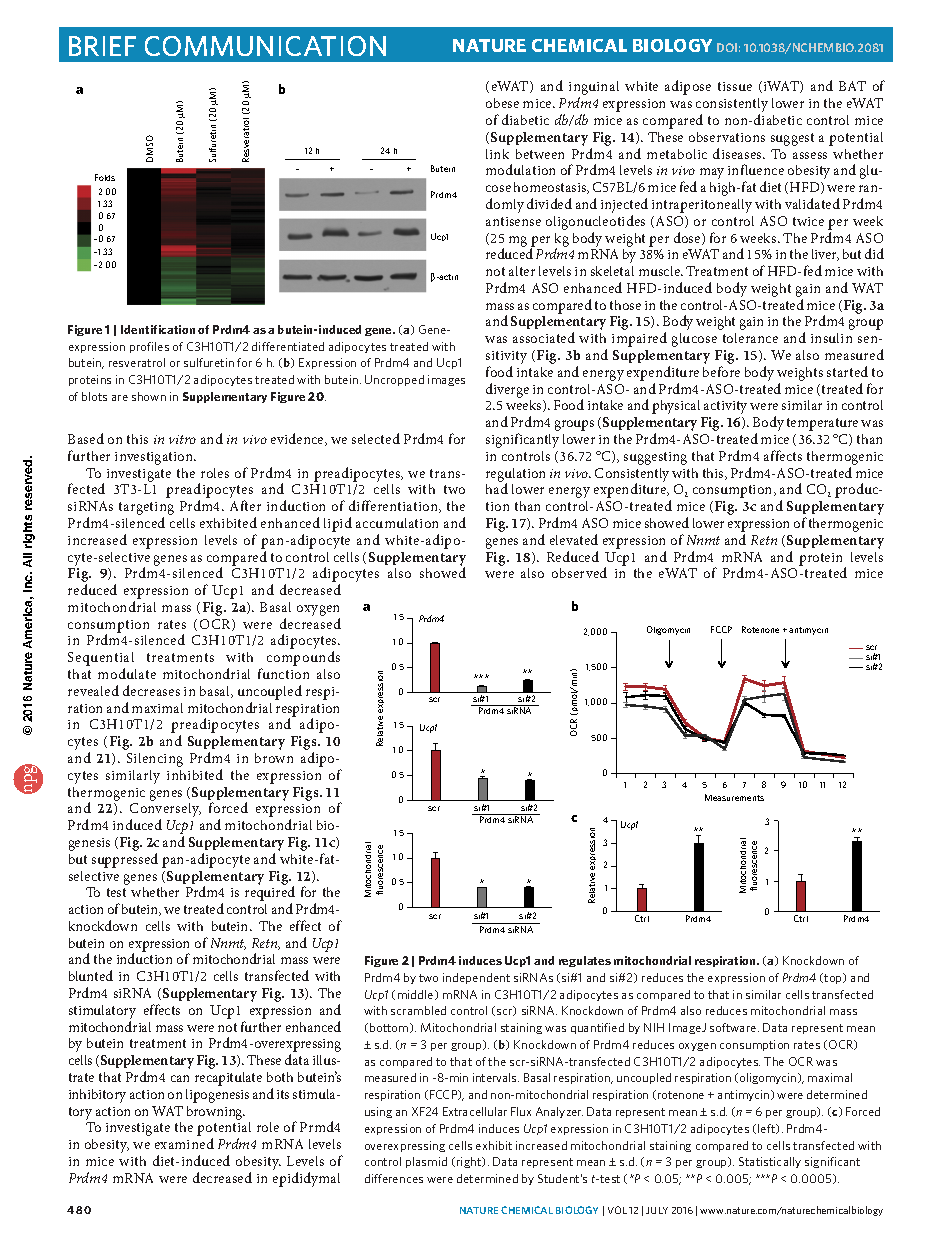 The image size is (952, 1251). I want to click on tissue, so click(735, 86).
